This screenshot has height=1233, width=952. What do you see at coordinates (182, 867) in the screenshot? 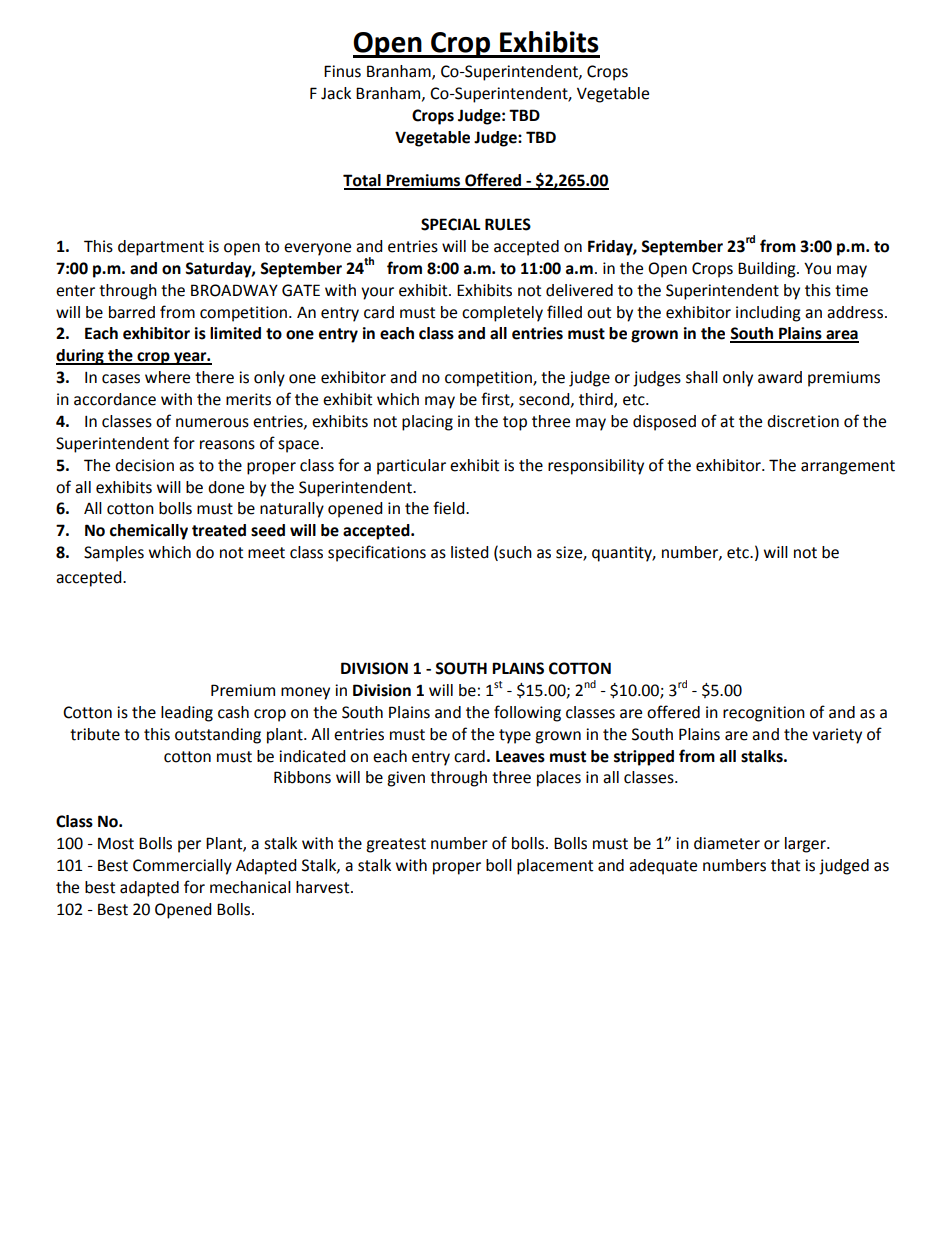
I see `Commercially` at bounding box center [182, 867].
